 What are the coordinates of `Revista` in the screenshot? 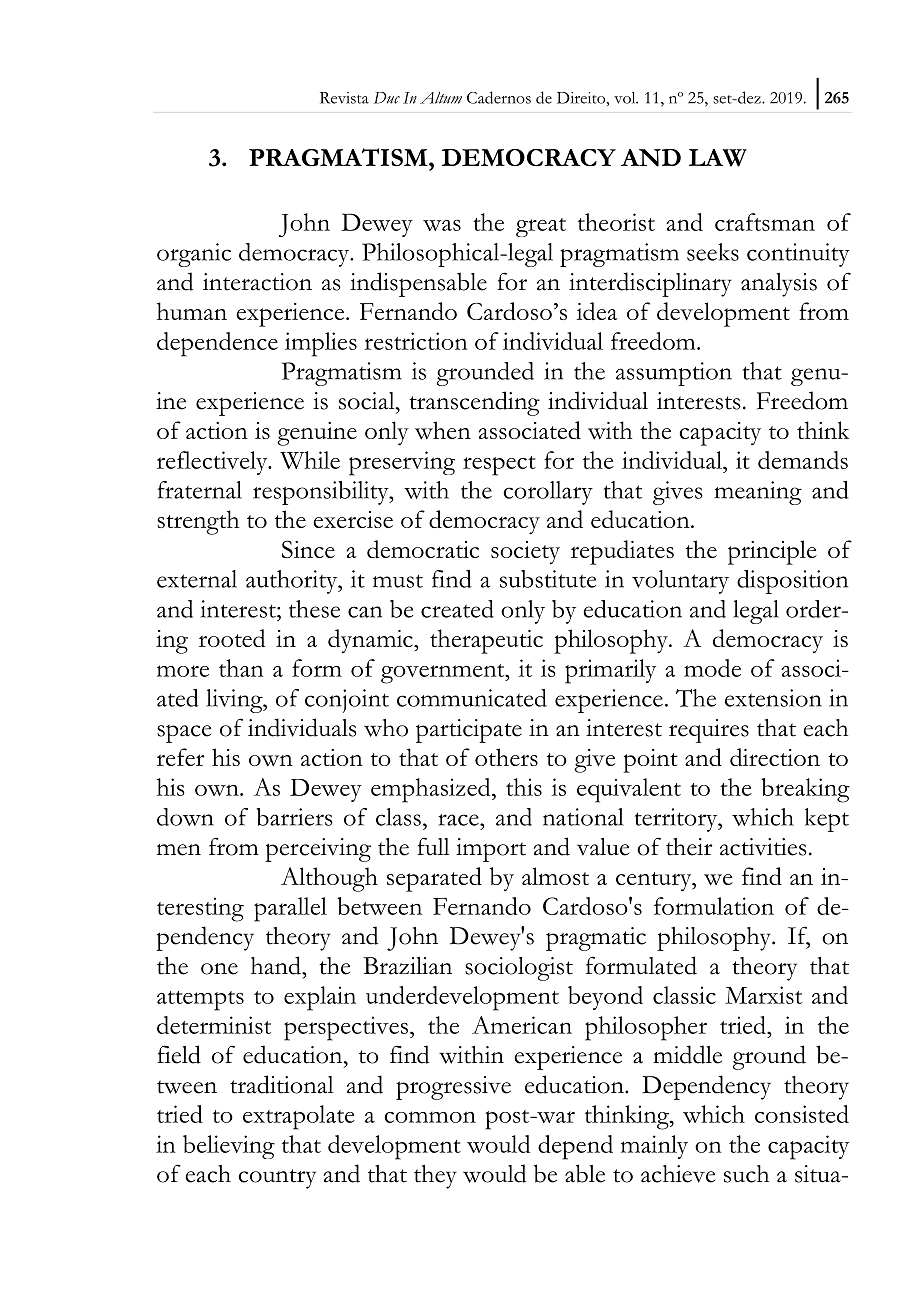 It's located at (344, 98).
